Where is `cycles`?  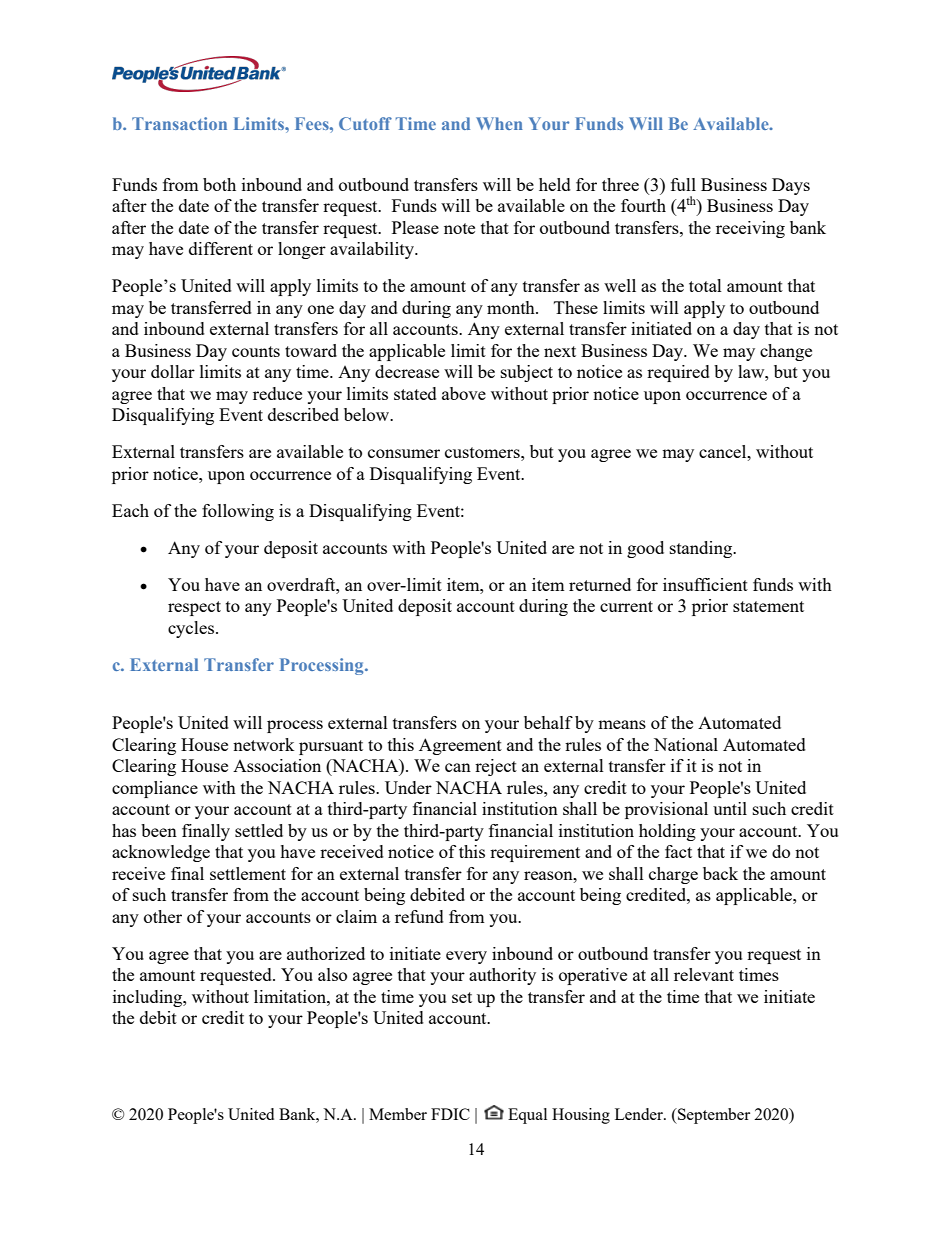
cycles is located at coordinates (192, 629).
